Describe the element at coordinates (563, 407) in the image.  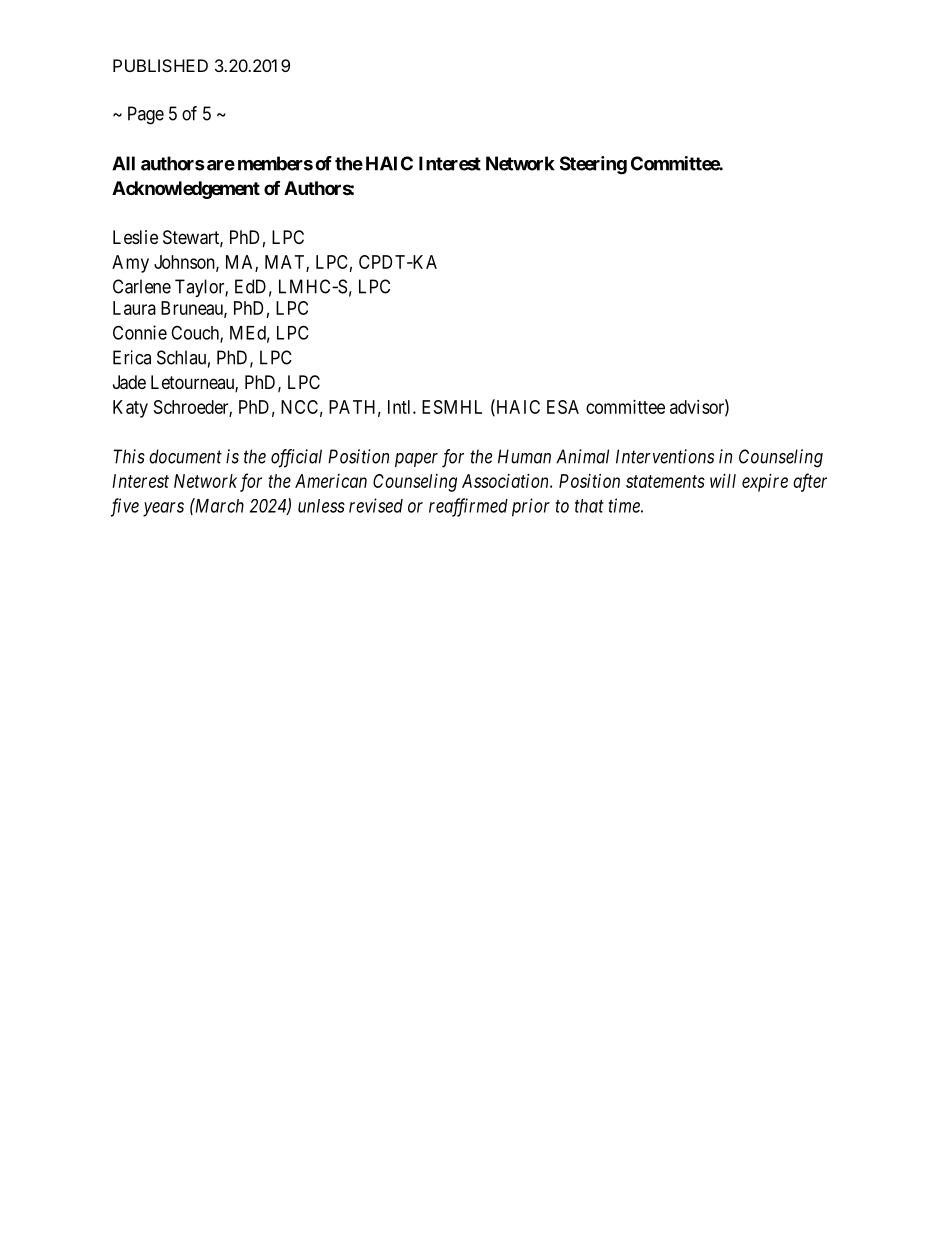
I see `ESA` at that location.
